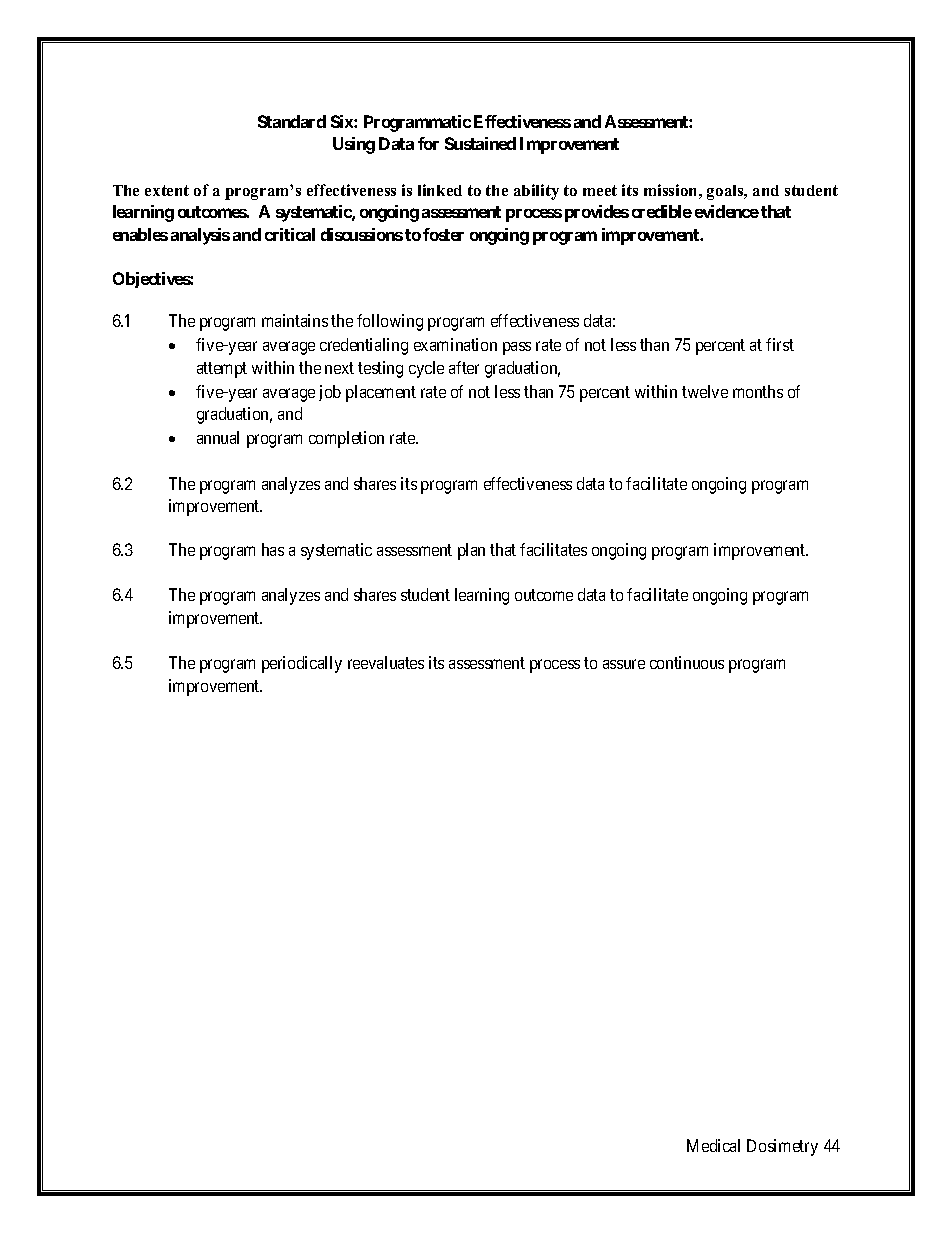 The width and height of the document is (952, 1233). I want to click on periodically, so click(302, 664).
